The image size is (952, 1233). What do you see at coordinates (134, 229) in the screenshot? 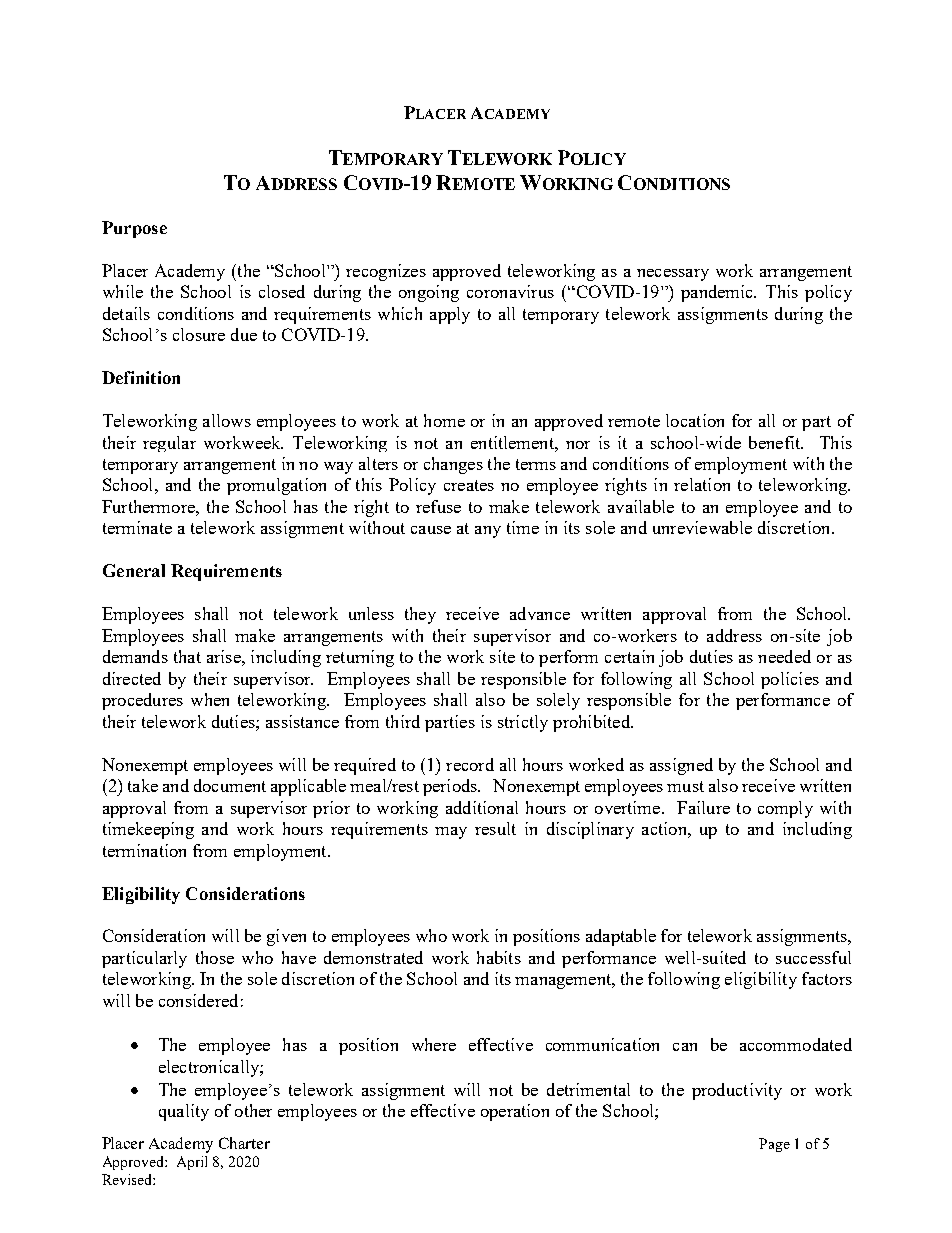
I see `Purpose` at bounding box center [134, 229].
